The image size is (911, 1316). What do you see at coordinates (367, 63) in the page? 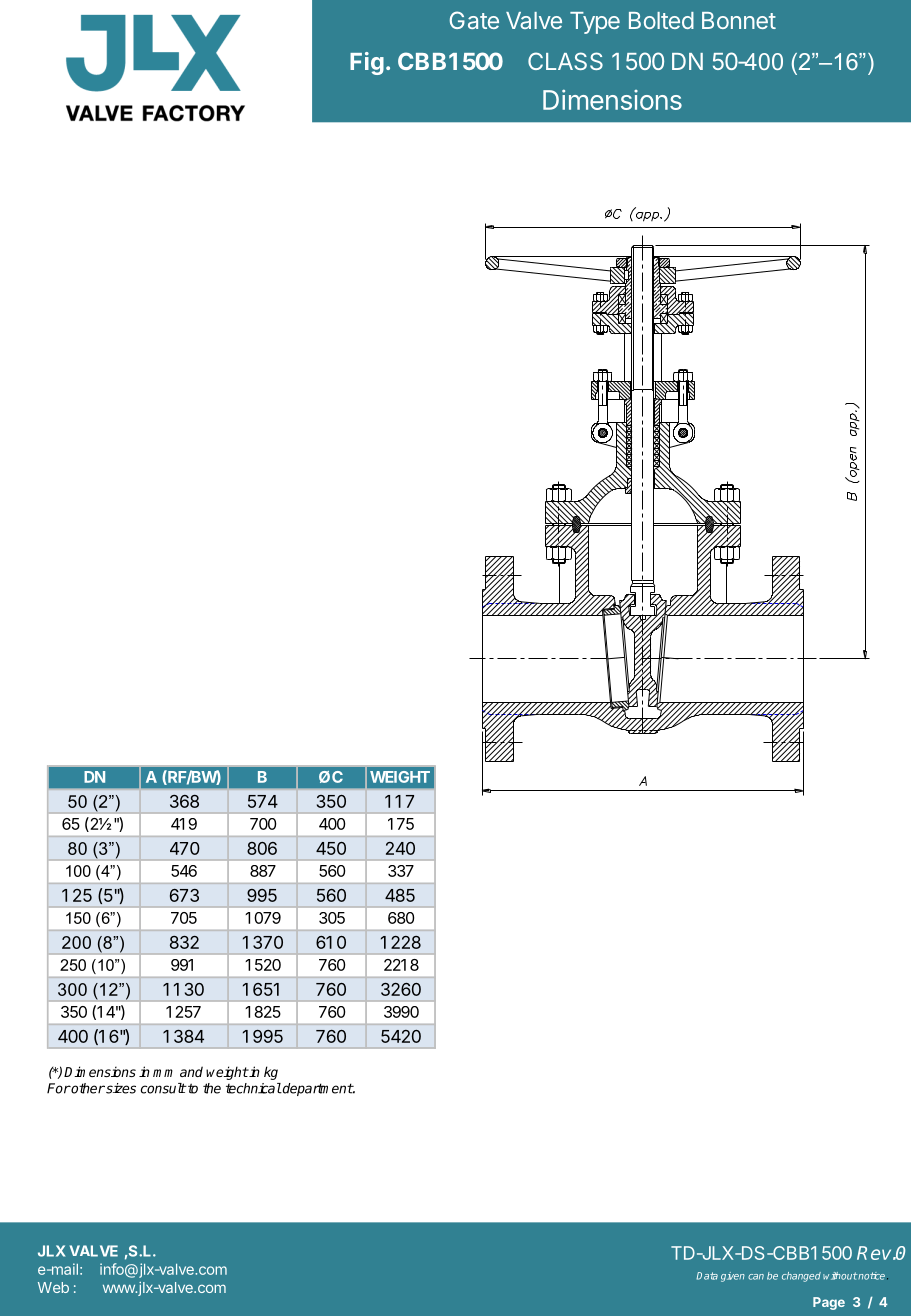
I see `Fig` at bounding box center [367, 63].
